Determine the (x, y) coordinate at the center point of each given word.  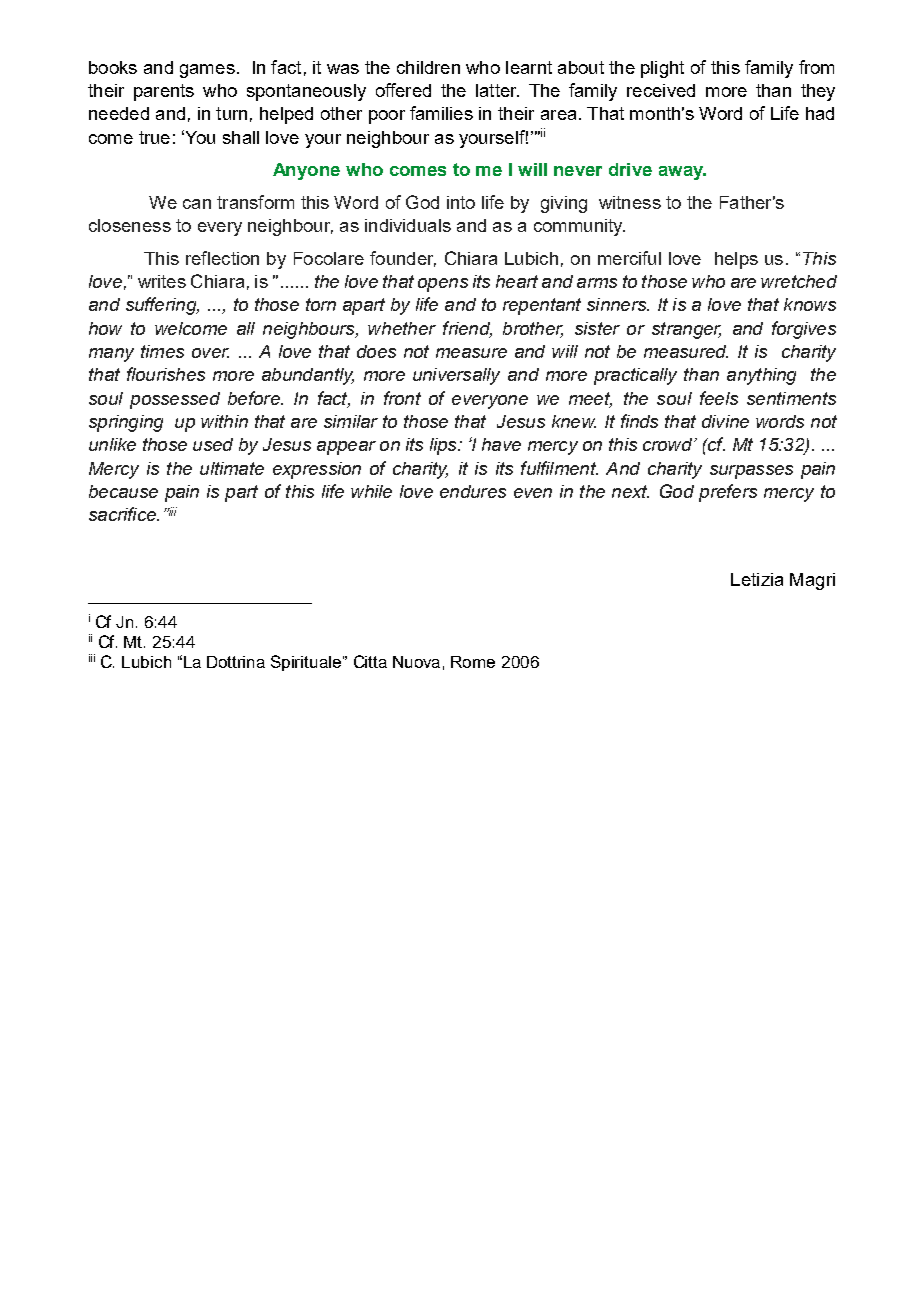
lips (444, 446)
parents (164, 92)
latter (497, 90)
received (661, 90)
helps (736, 260)
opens (443, 285)
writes (162, 281)
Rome (473, 662)
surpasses (751, 472)
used (213, 444)
